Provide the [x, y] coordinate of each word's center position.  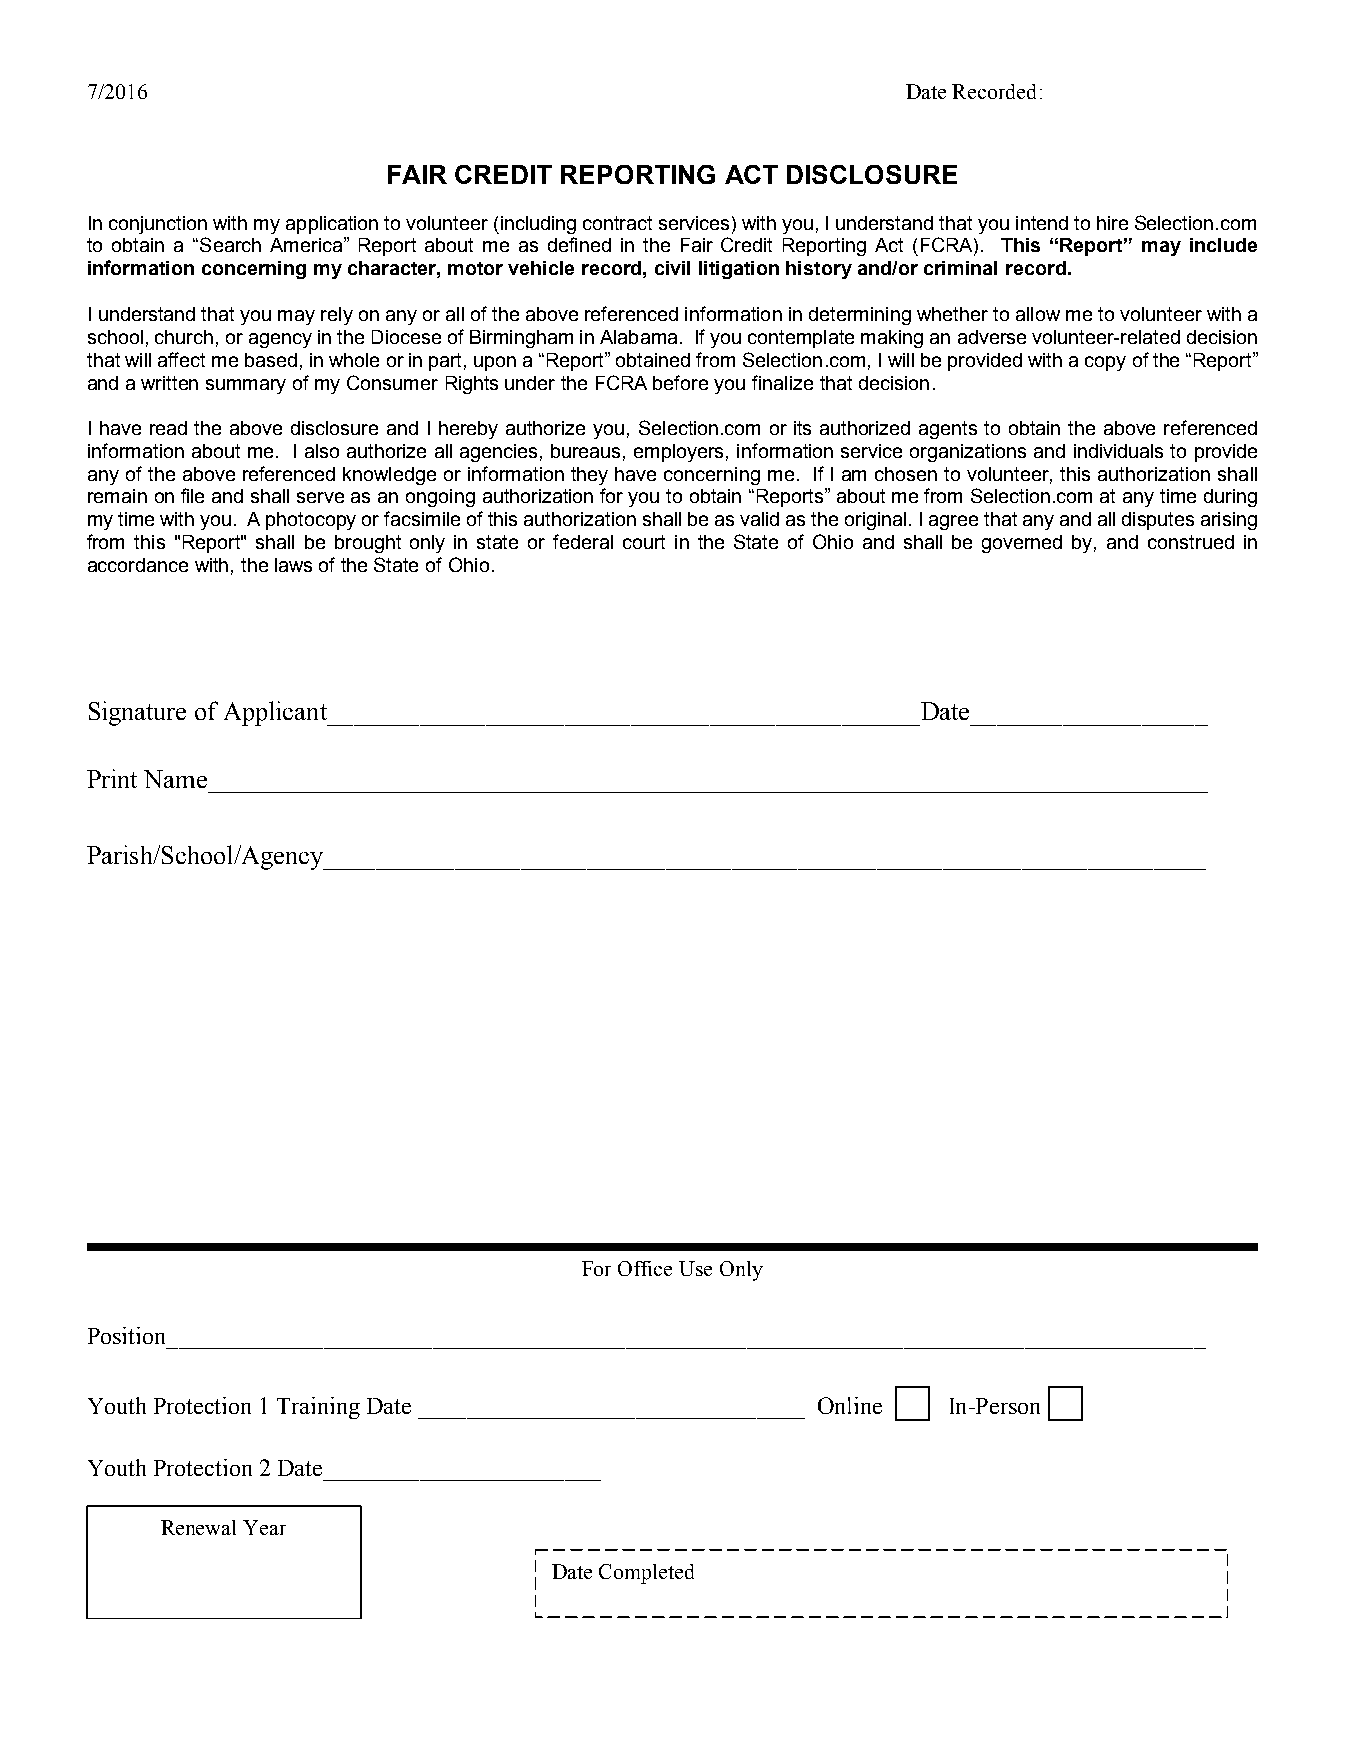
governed [1022, 544]
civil [672, 268]
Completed [646, 1574]
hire [1112, 223]
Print [112, 778]
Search [230, 244]
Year [264, 1527]
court [644, 542]
